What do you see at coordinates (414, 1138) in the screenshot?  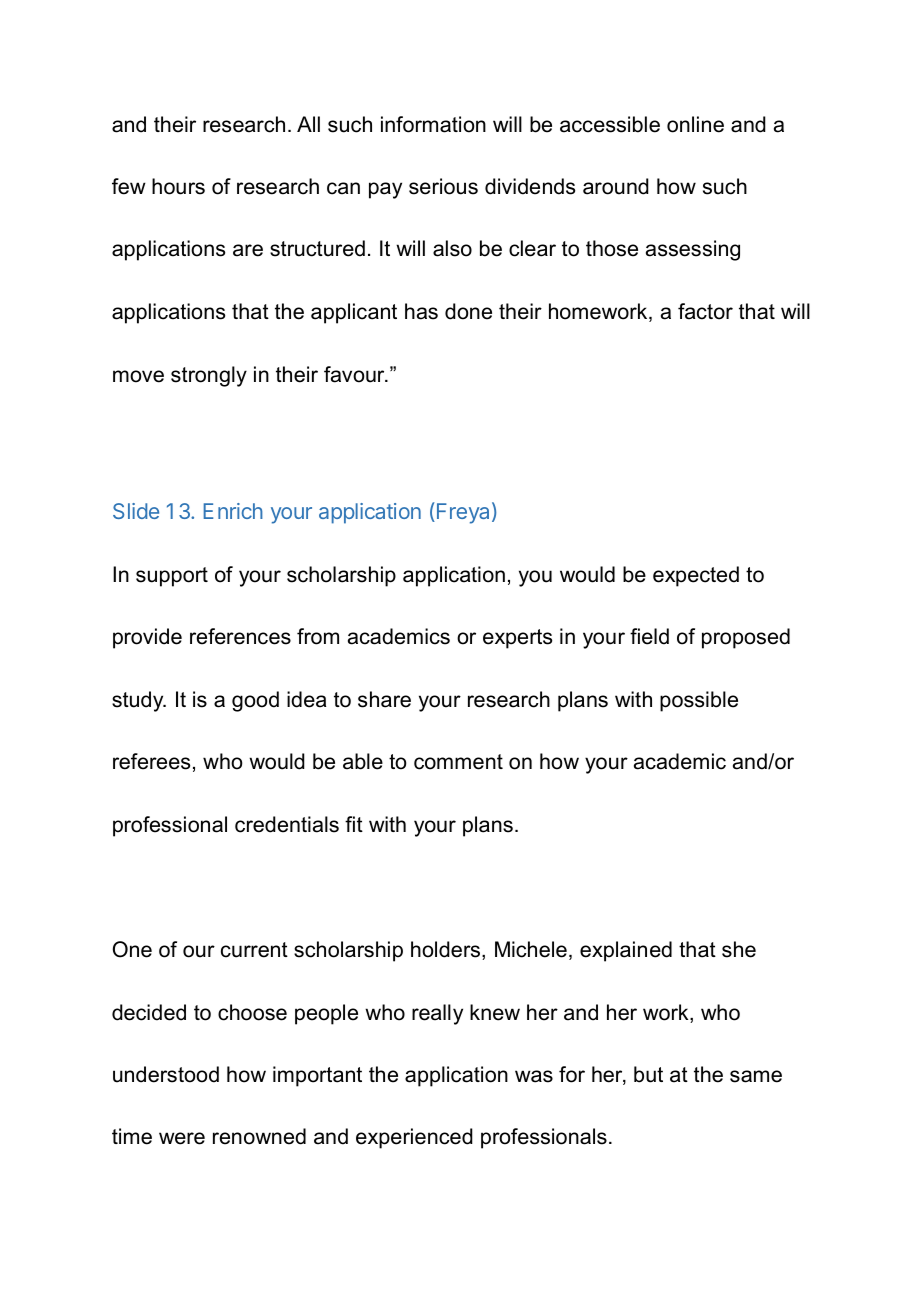 I see `experienced` at bounding box center [414, 1138].
